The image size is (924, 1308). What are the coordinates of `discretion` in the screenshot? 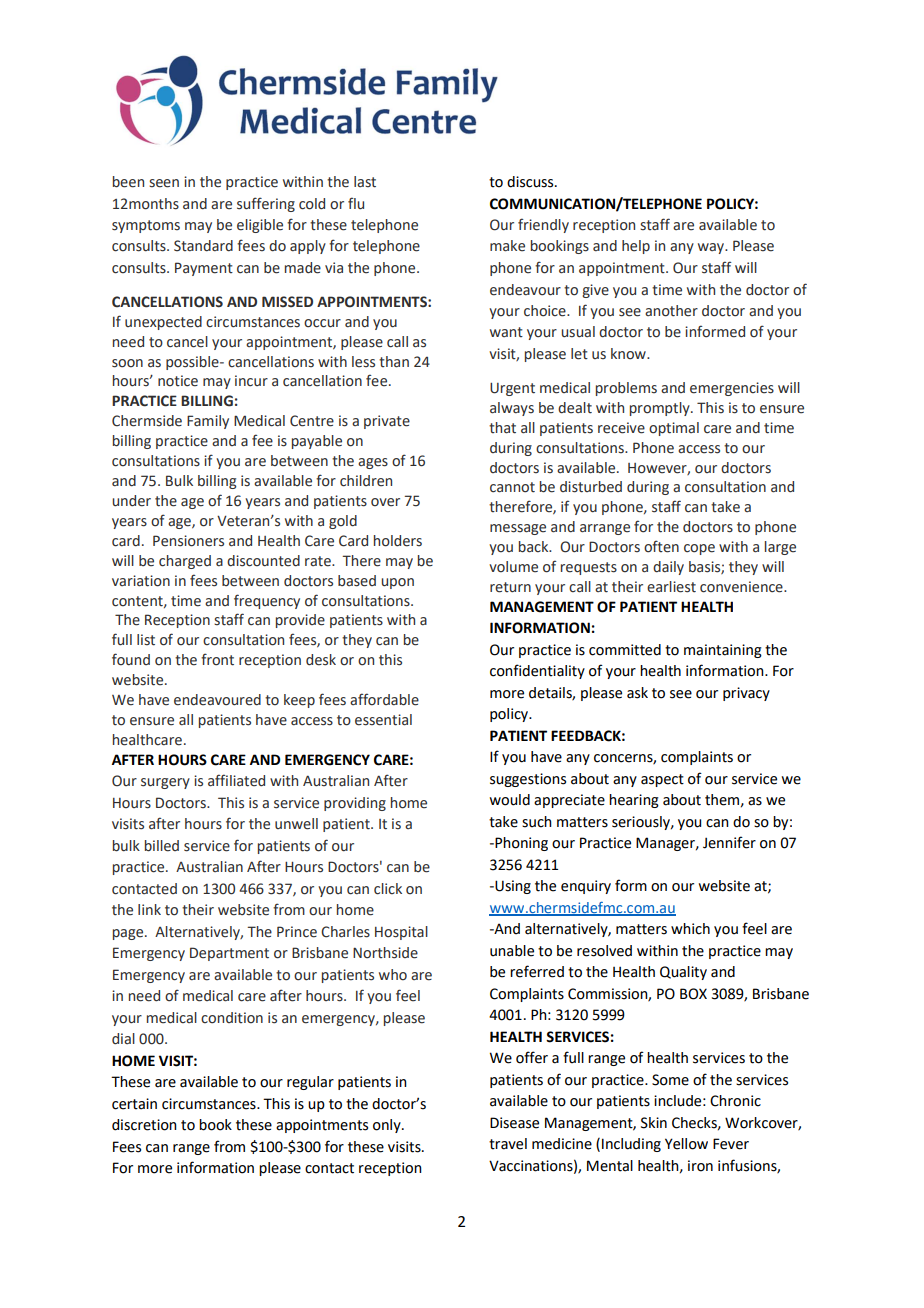 It's located at (144, 1125).
